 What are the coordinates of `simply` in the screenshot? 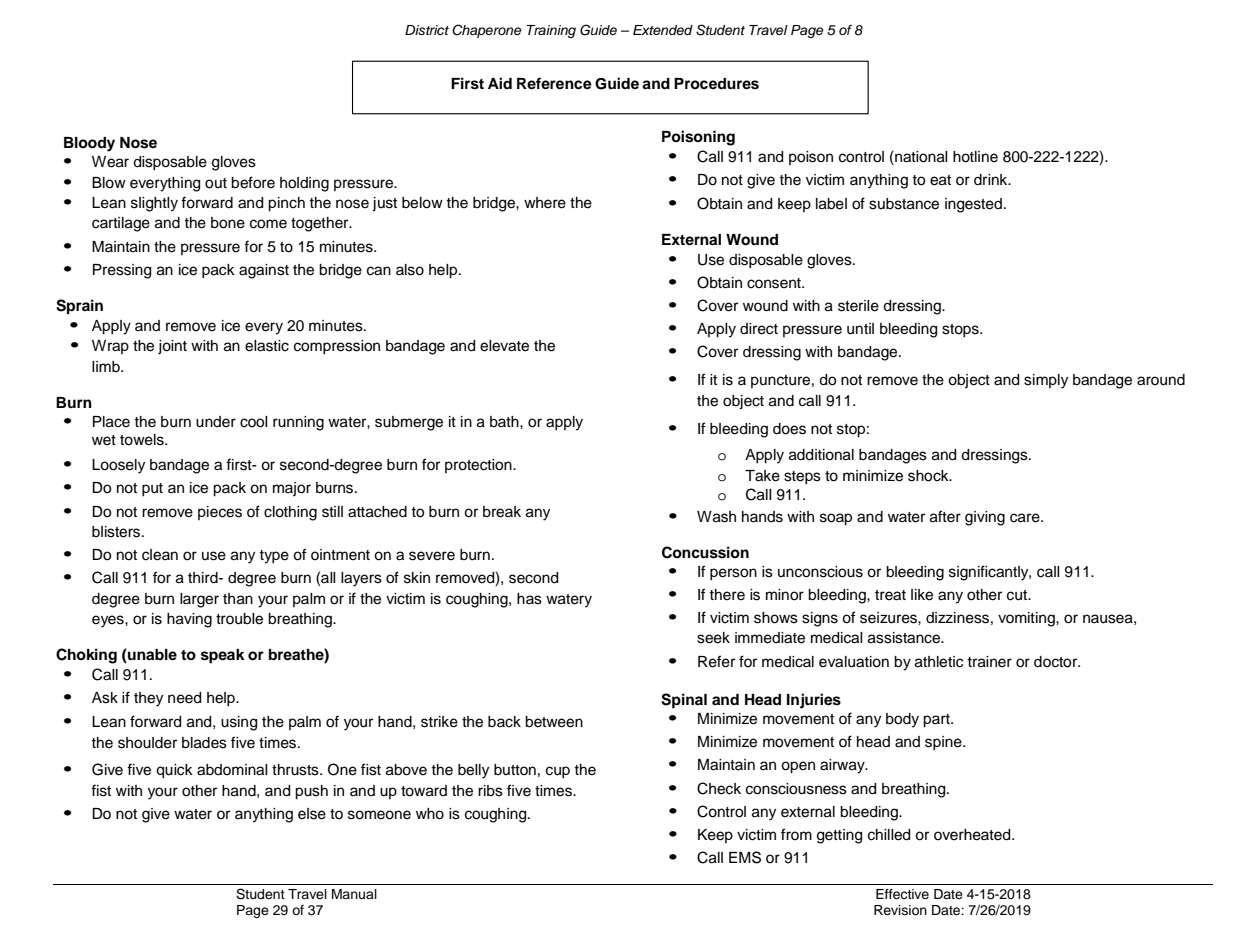 It's located at (1046, 381).
